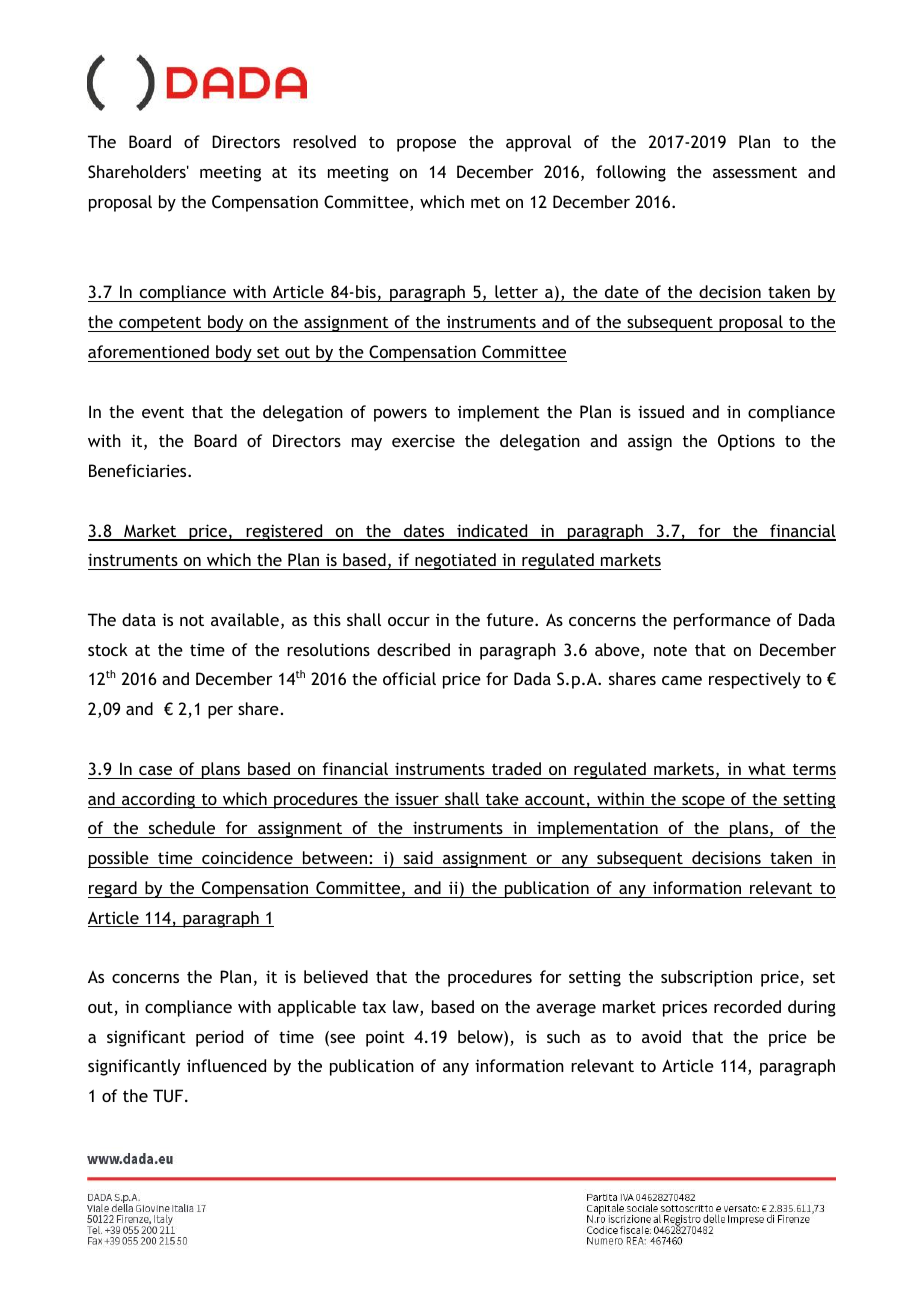 The image size is (924, 1308). Describe the element at coordinates (722, 621) in the screenshot. I see `performance` at that location.
